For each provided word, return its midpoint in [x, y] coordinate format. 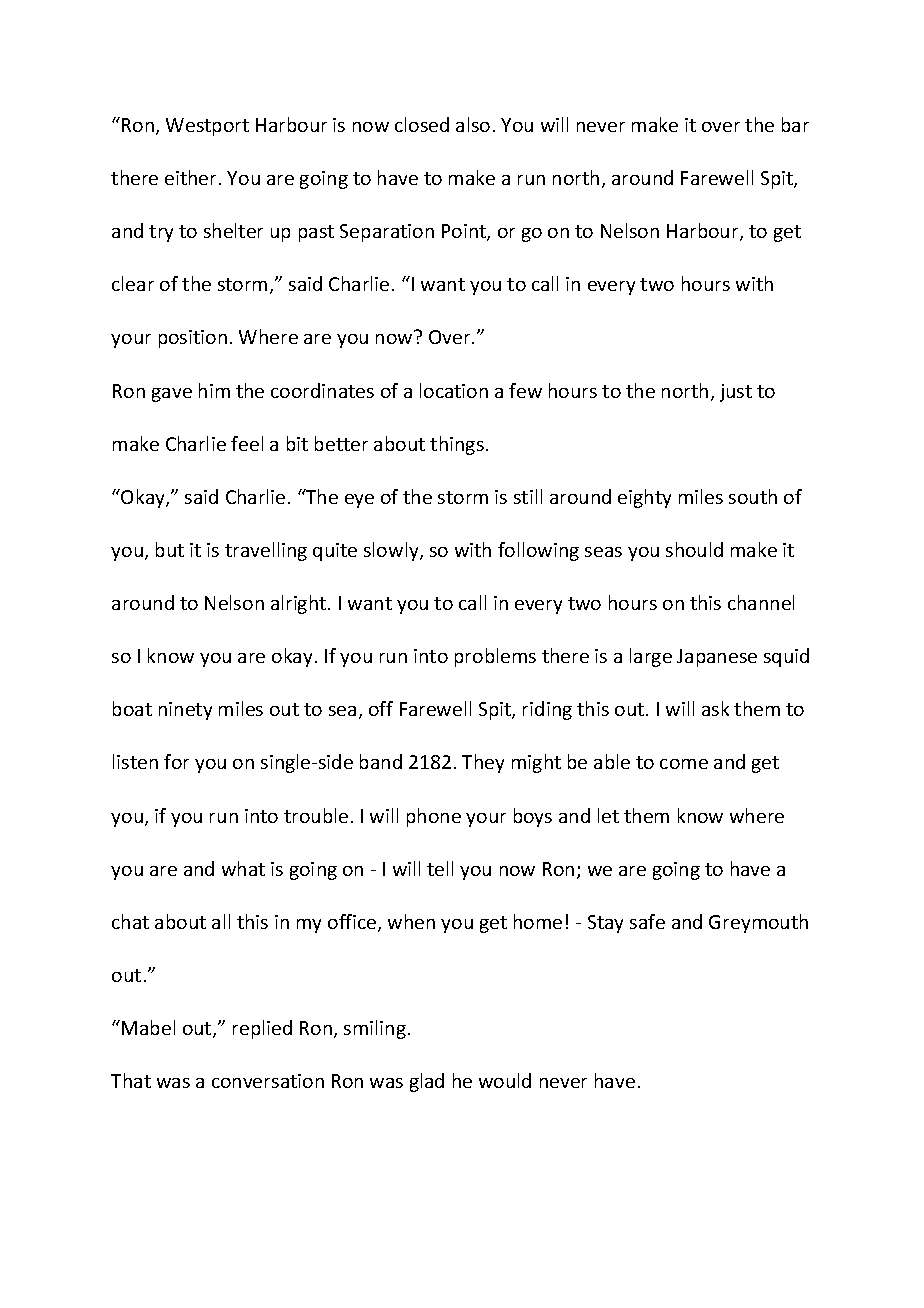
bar [795, 124]
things [457, 445]
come [684, 764]
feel [247, 443]
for [176, 761]
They [483, 763]
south [753, 496]
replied [262, 1029]
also [473, 124]
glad [427, 1082]
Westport [207, 127]
